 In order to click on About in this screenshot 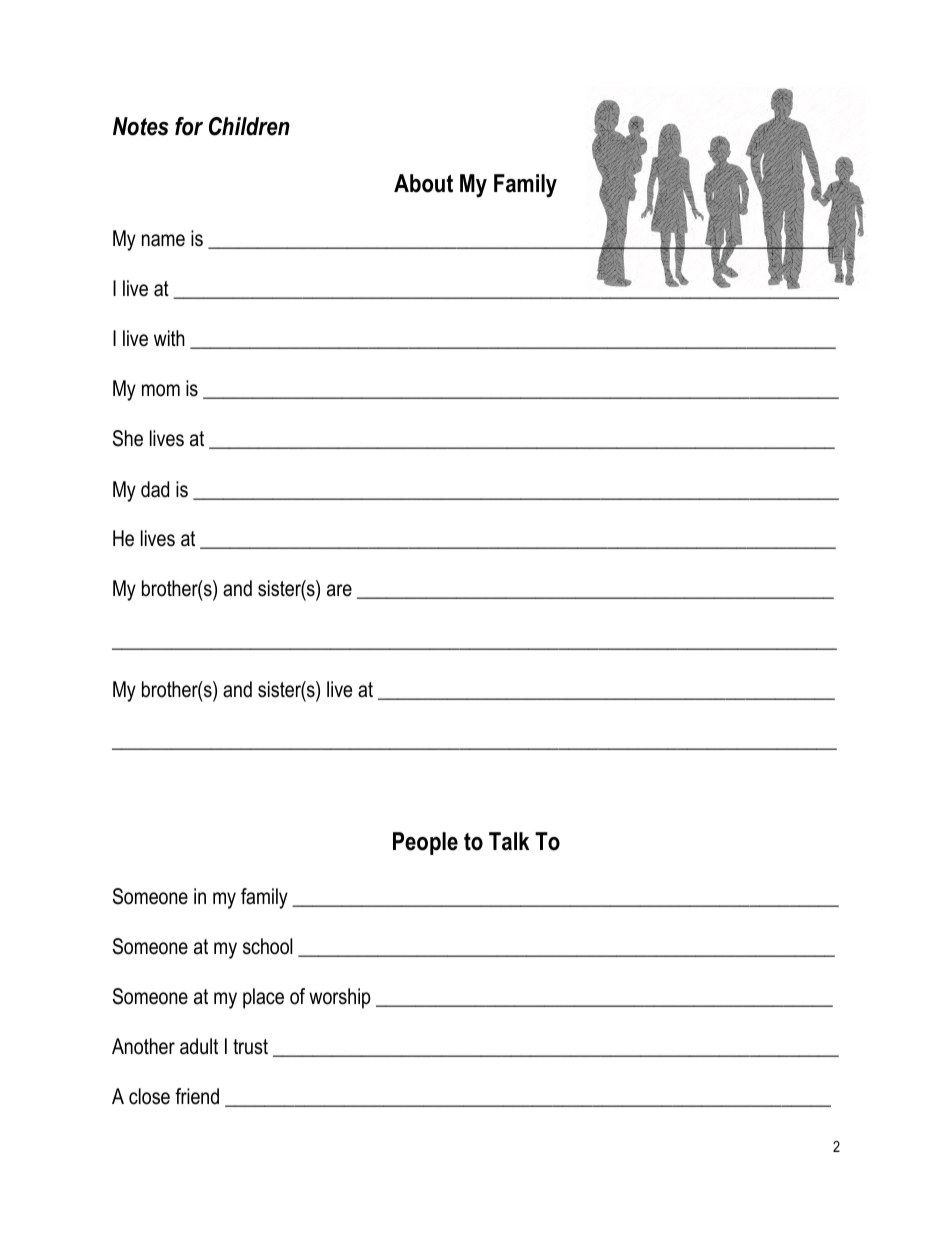, I will do `click(423, 183)`.
